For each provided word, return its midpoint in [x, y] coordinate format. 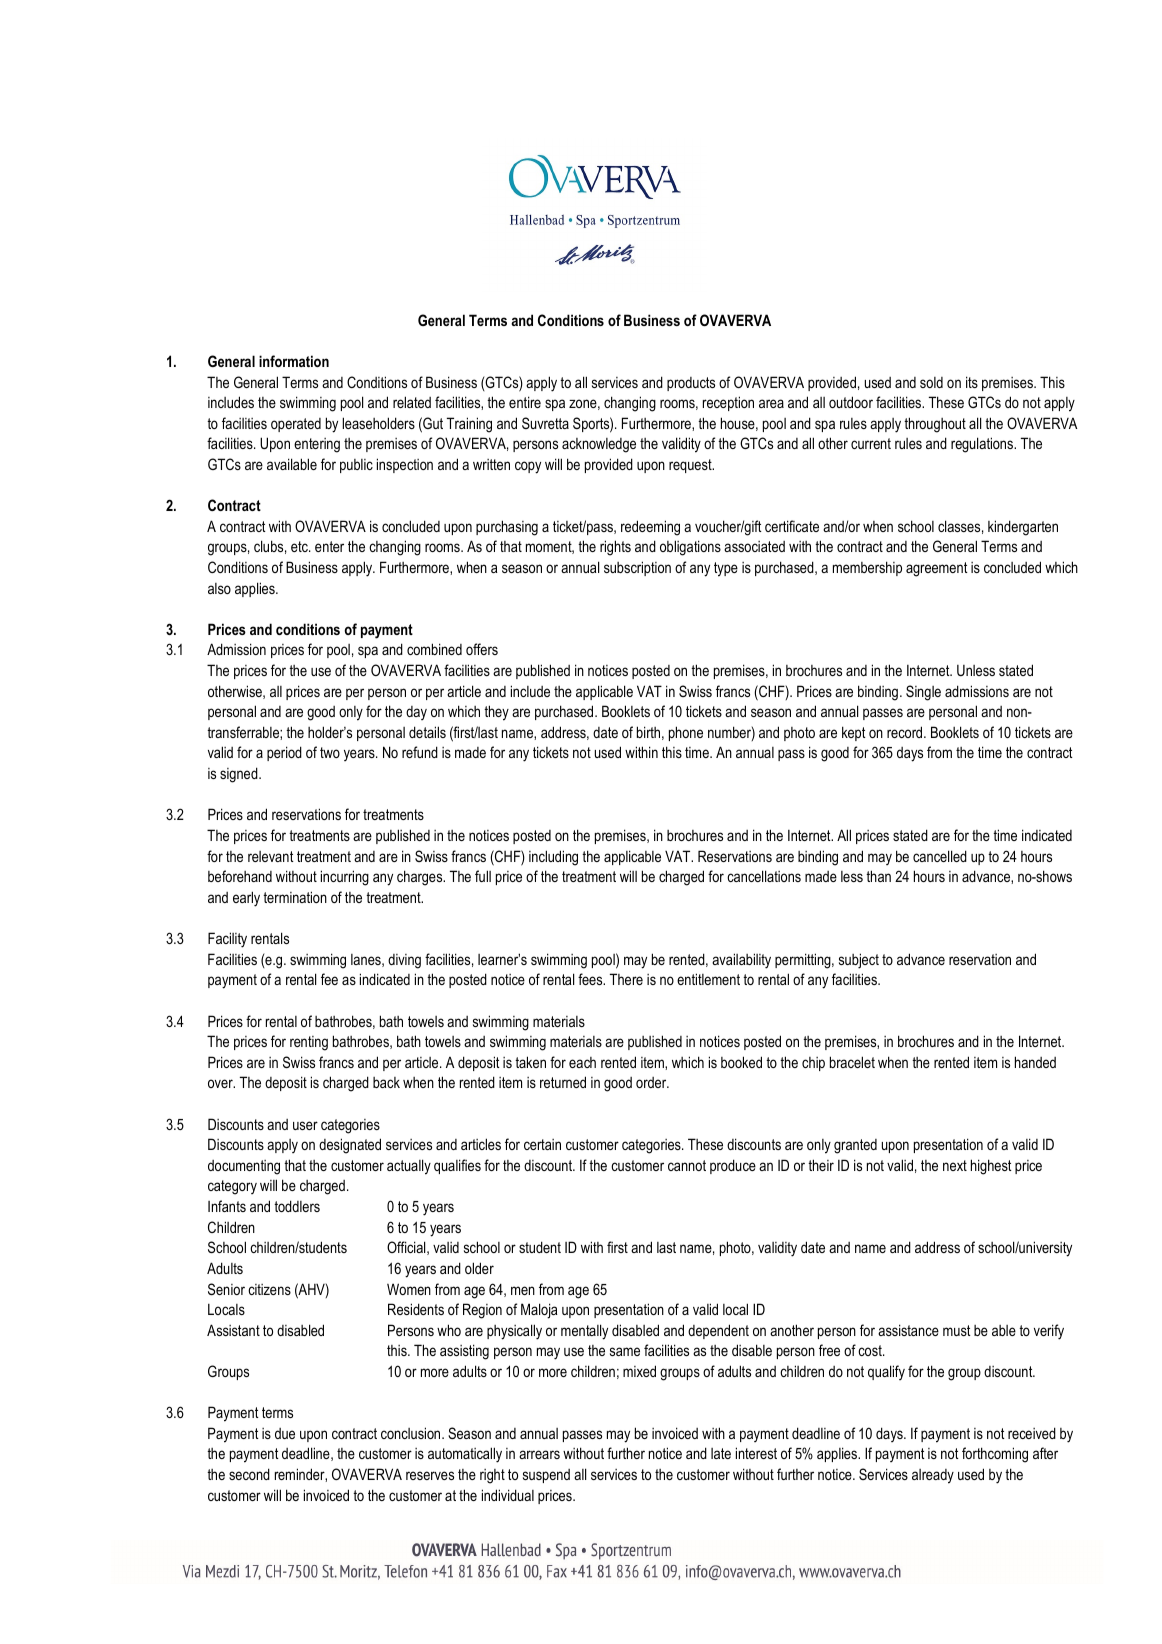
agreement [937, 569]
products [691, 384]
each [582, 1062]
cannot [687, 1165]
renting [309, 1043]
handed [1035, 1062]
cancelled [940, 856]
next [955, 1165]
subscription [637, 568]
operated [296, 425]
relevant [271, 856]
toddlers [297, 1206]
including [553, 858]
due [285, 1433]
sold [931, 382]
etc [300, 546]
